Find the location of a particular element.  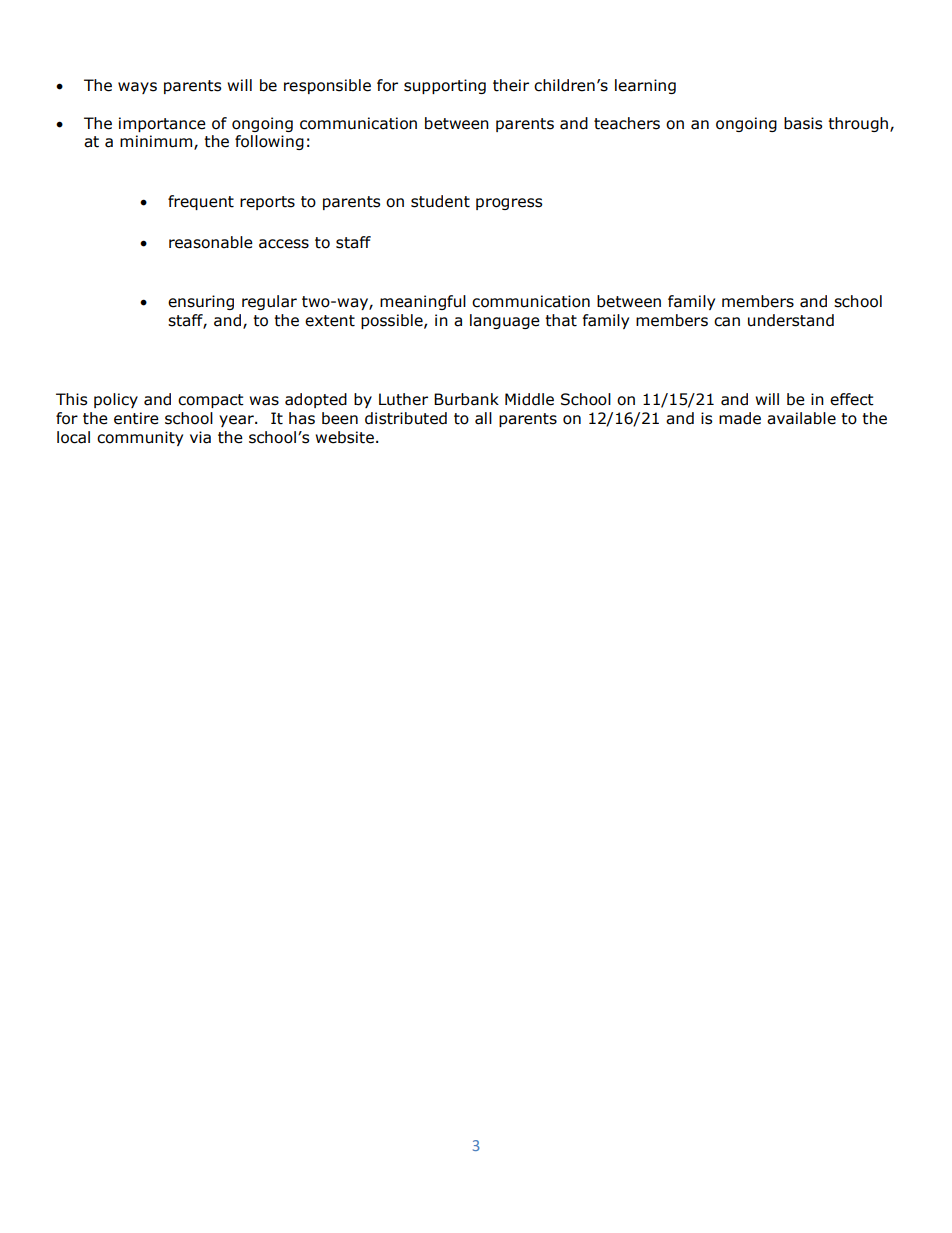

supporting is located at coordinates (445, 86).
